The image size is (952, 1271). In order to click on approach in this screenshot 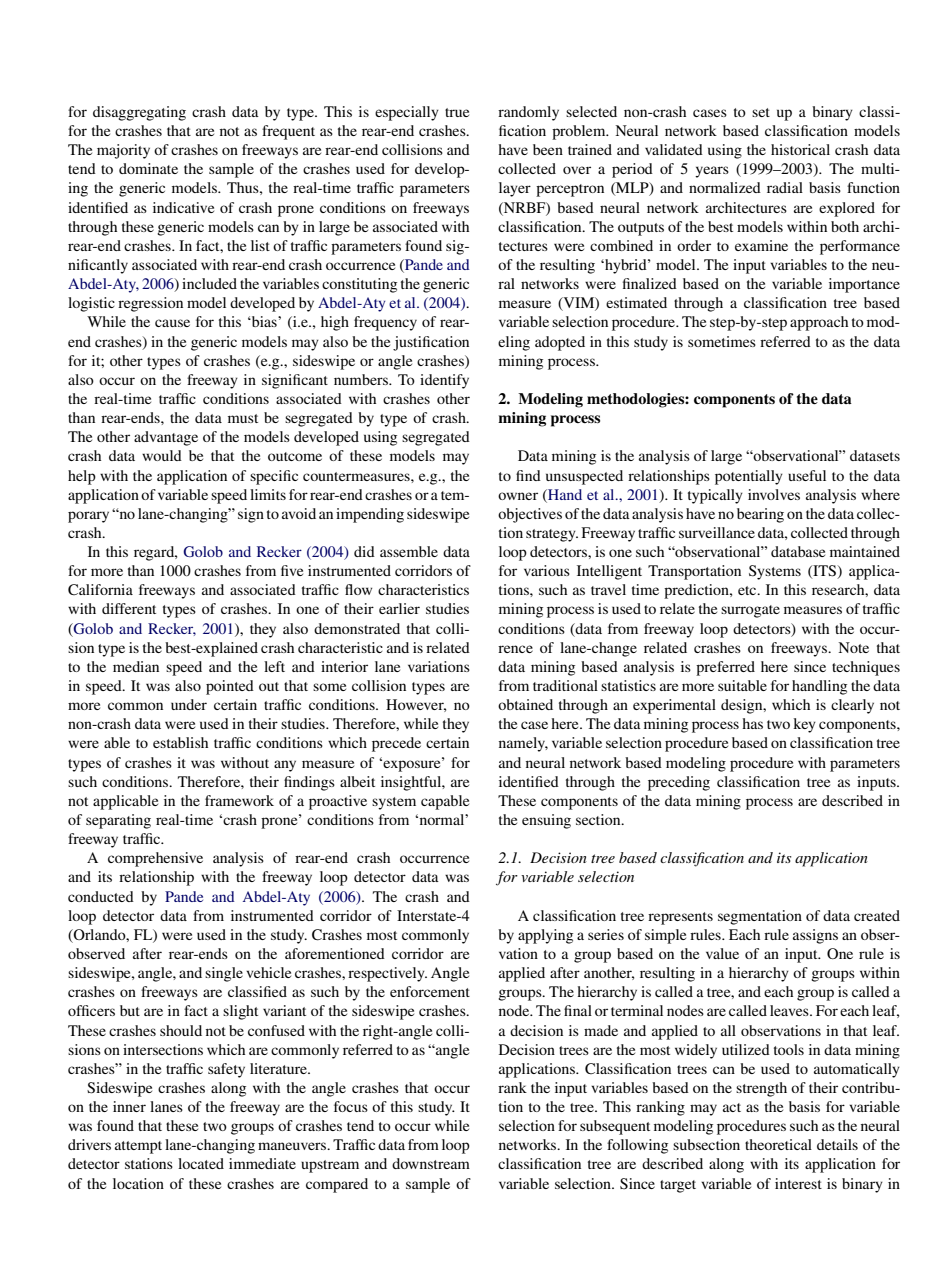, I will do `click(819, 323)`.
